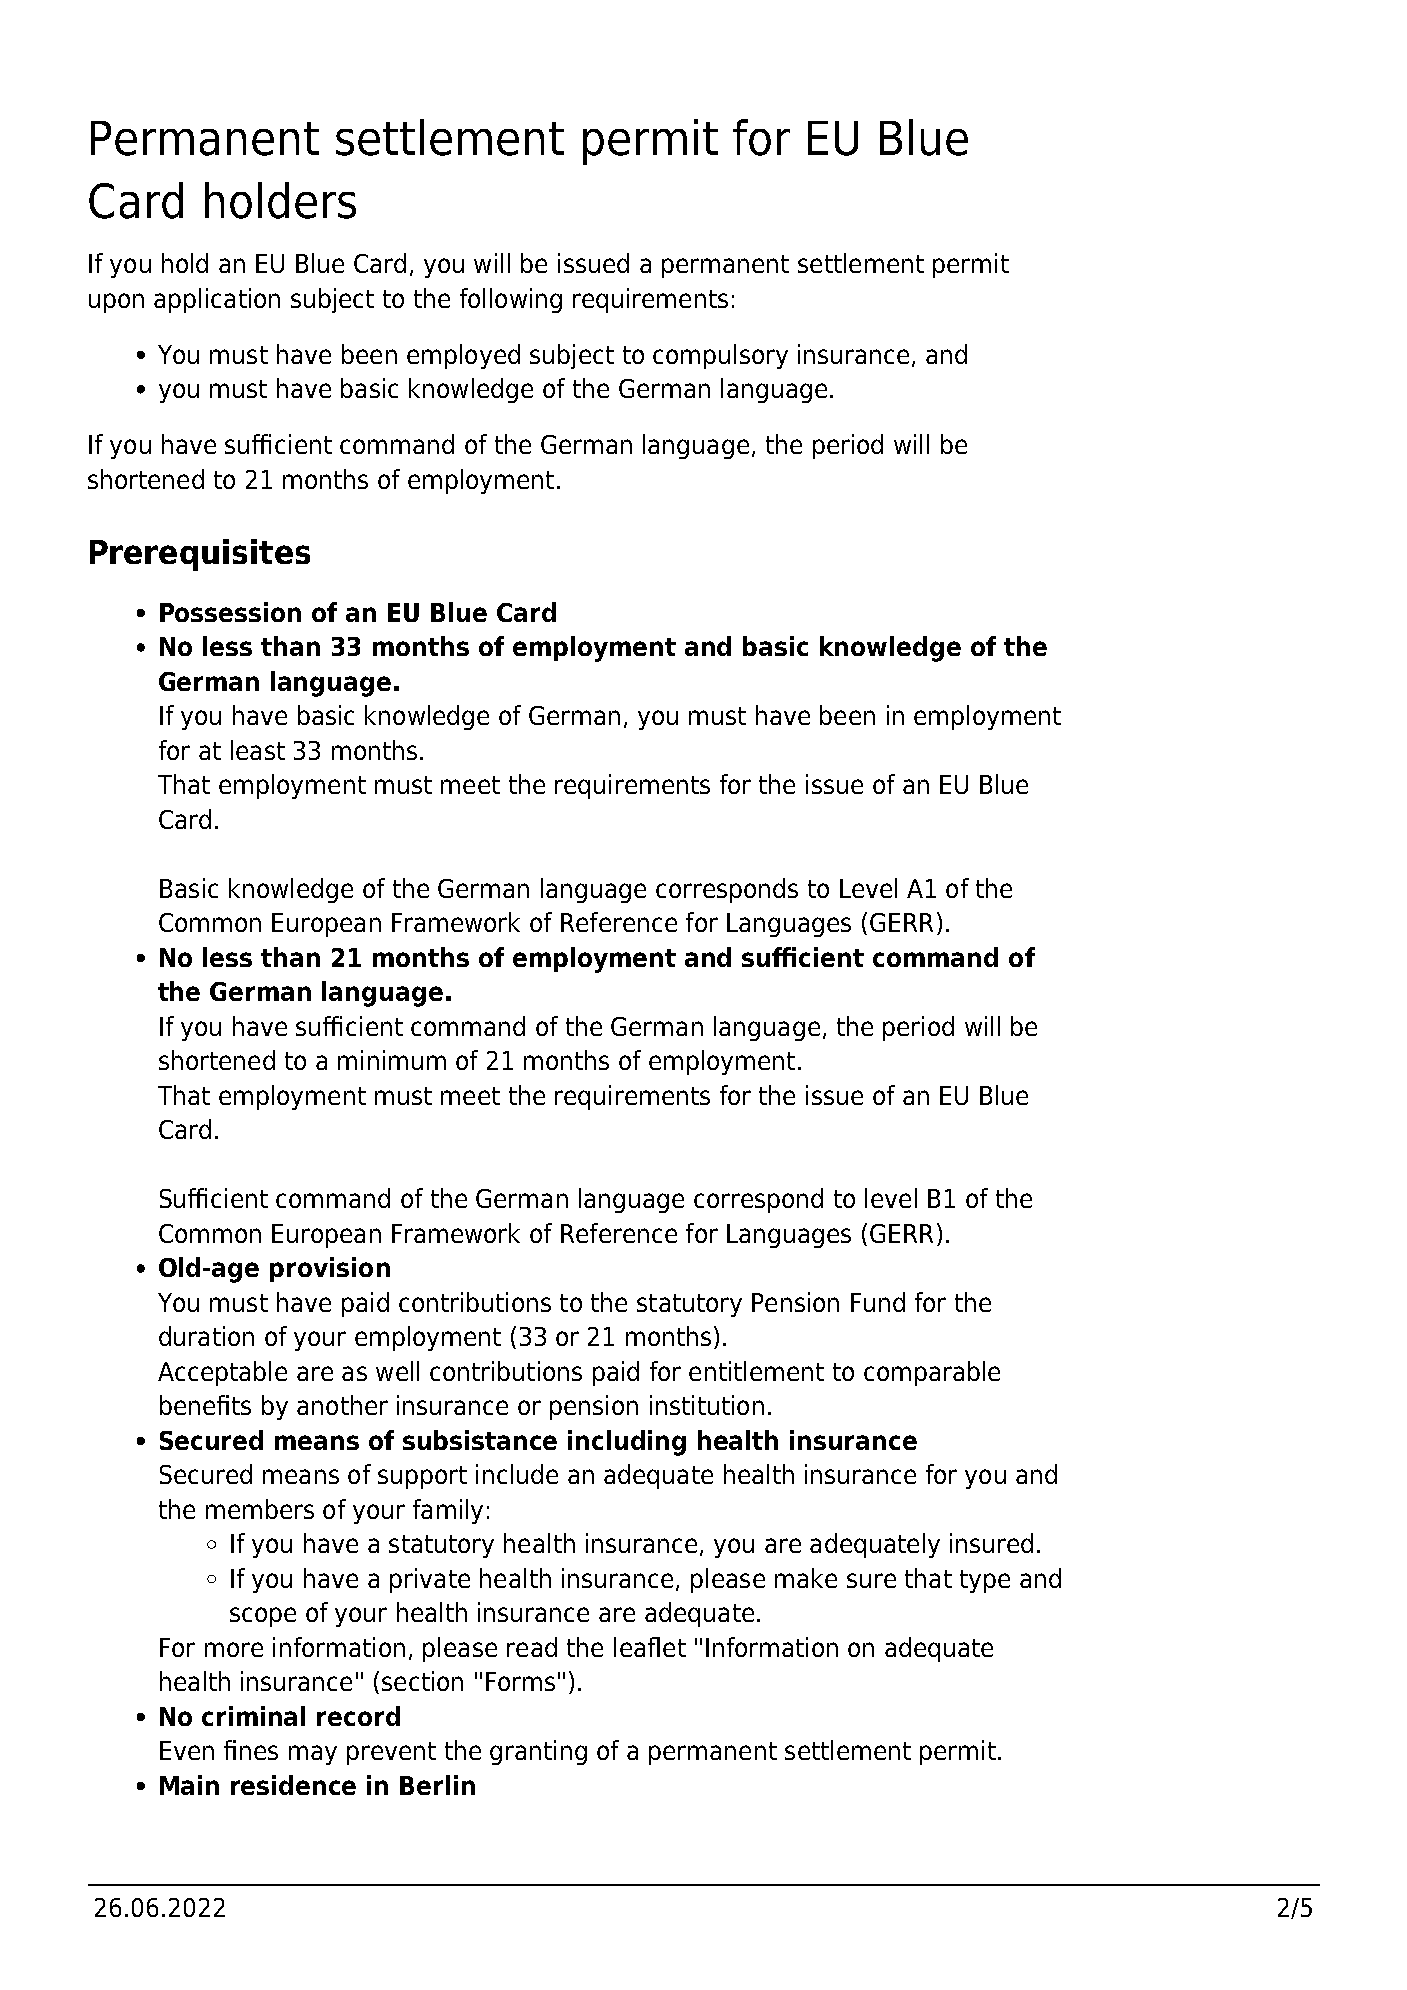 The image size is (1407, 1990). I want to click on Fund, so click(878, 1302).
